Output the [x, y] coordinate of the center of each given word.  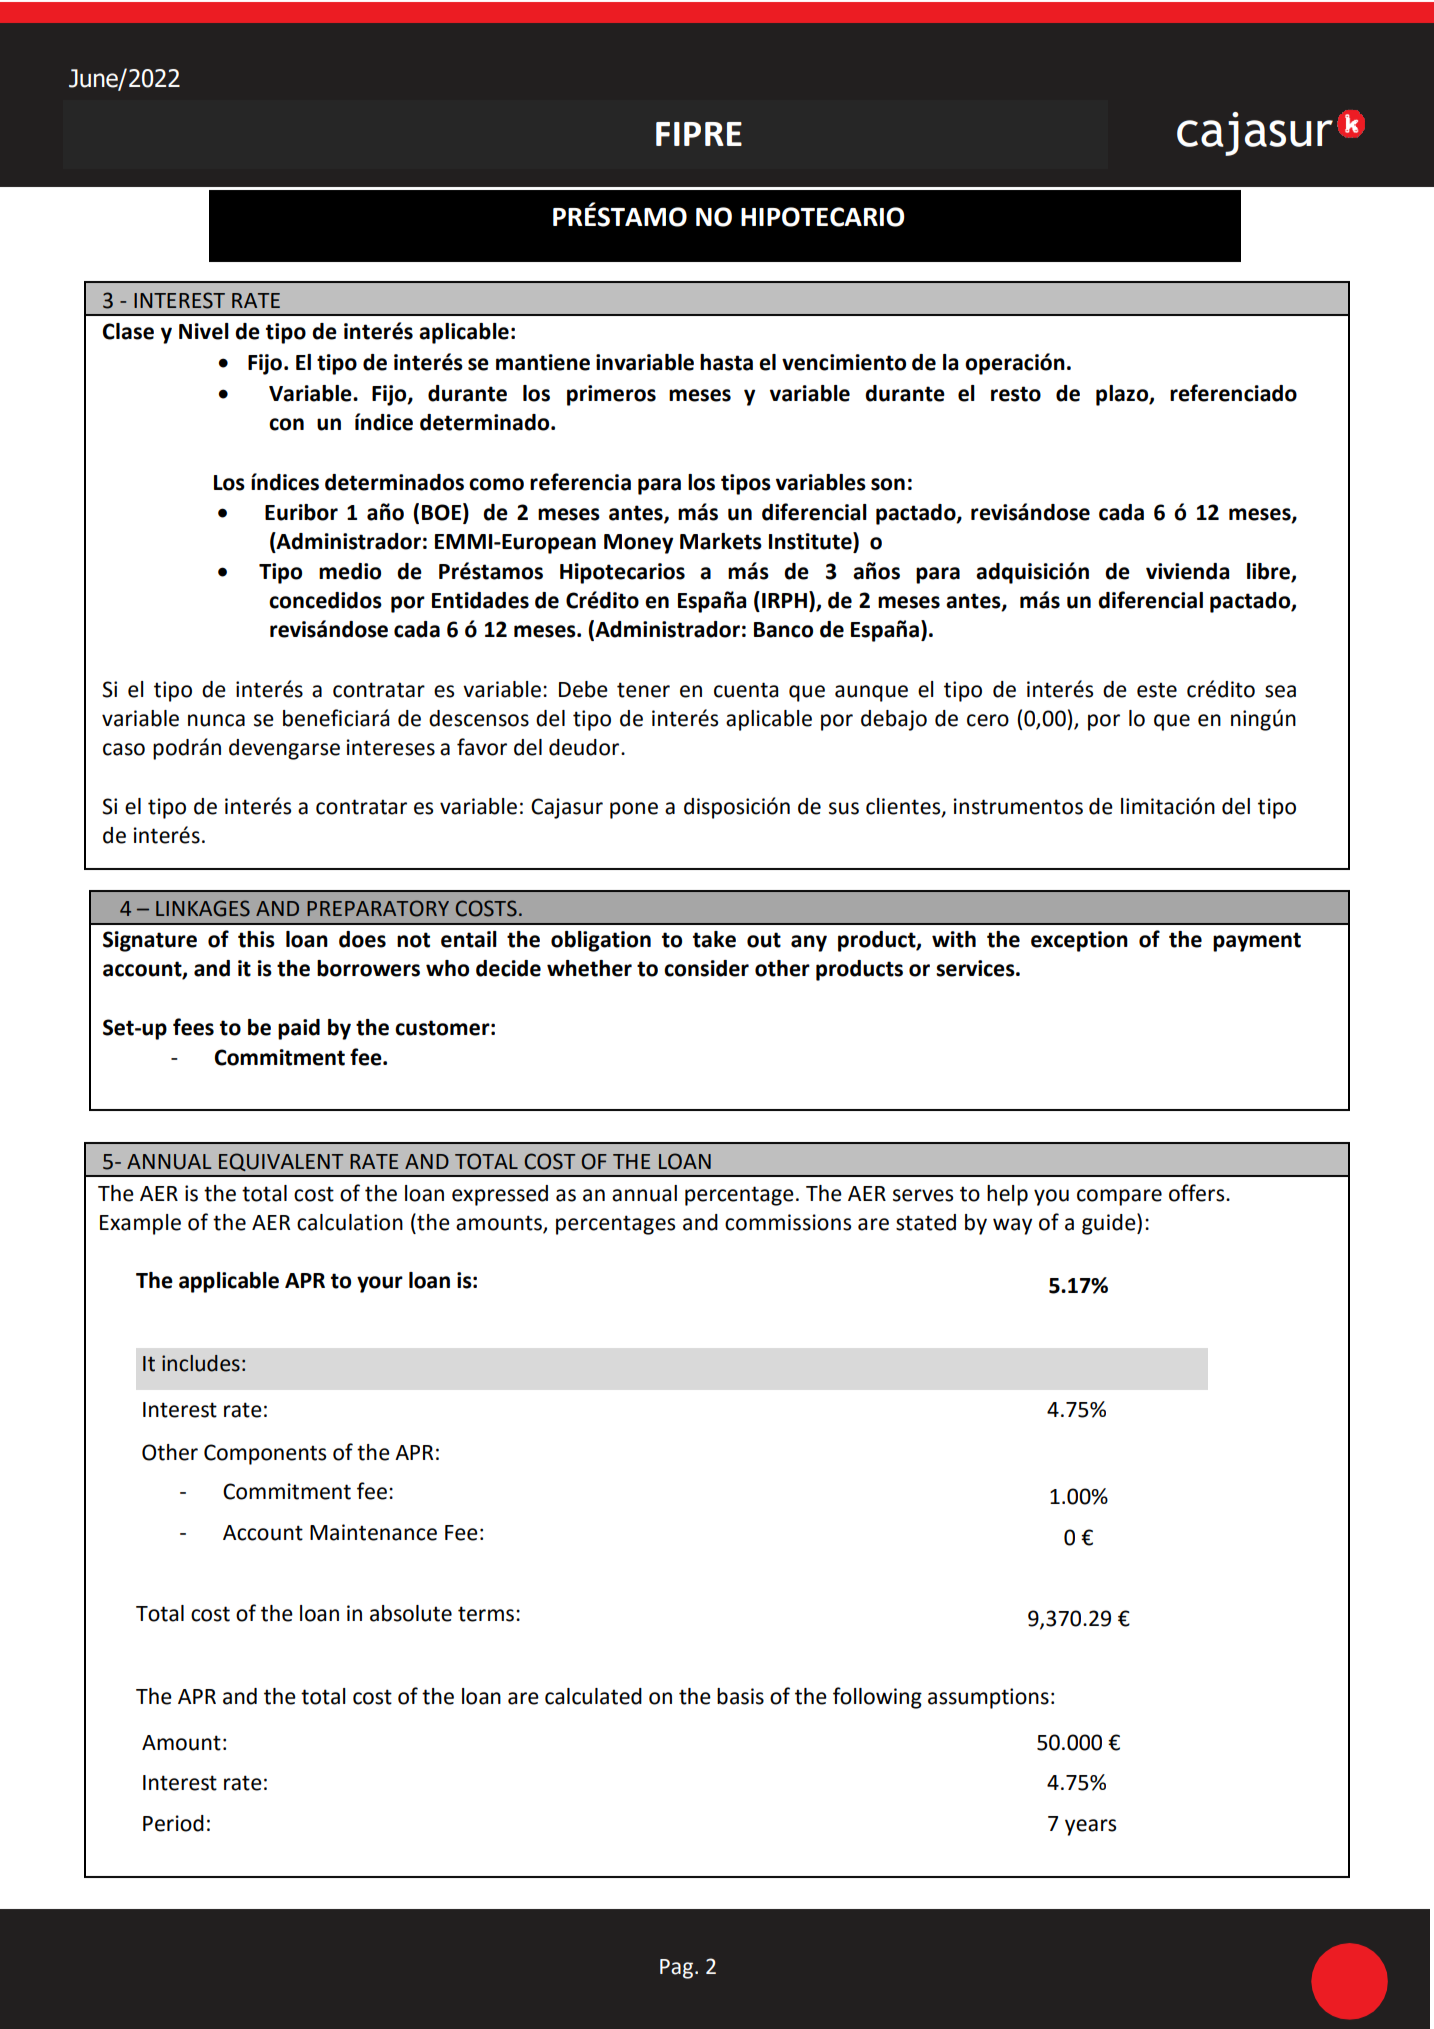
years [1090, 1827]
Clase [128, 331]
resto [1016, 394]
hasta [726, 362]
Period [173, 1823]
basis [740, 1696]
